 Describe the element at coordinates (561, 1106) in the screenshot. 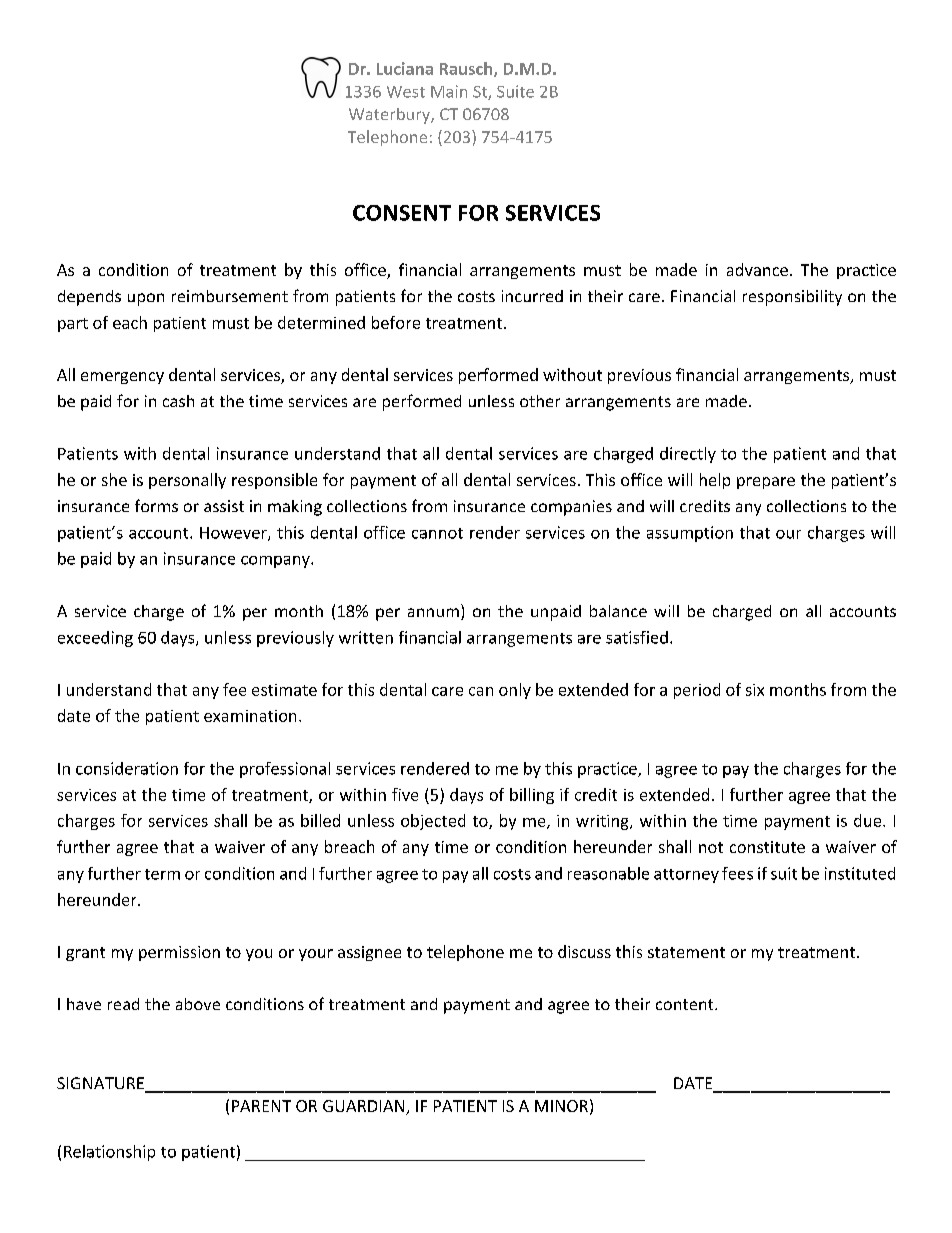

I see `MINOR` at that location.
